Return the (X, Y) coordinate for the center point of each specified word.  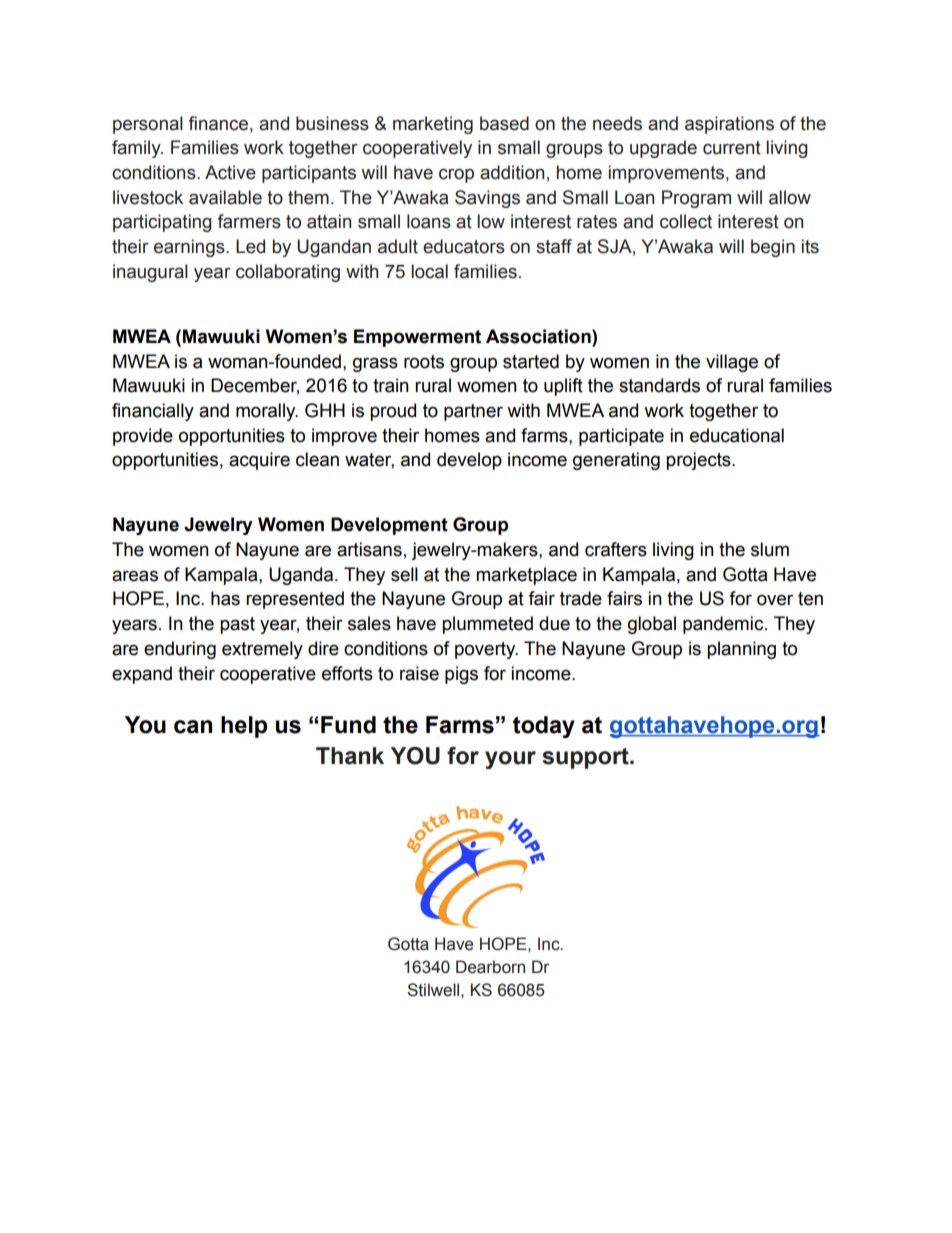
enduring (180, 650)
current (732, 148)
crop (456, 176)
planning (741, 650)
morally (267, 412)
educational (737, 435)
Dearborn (490, 967)
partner (473, 412)
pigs (461, 675)
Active (230, 172)
